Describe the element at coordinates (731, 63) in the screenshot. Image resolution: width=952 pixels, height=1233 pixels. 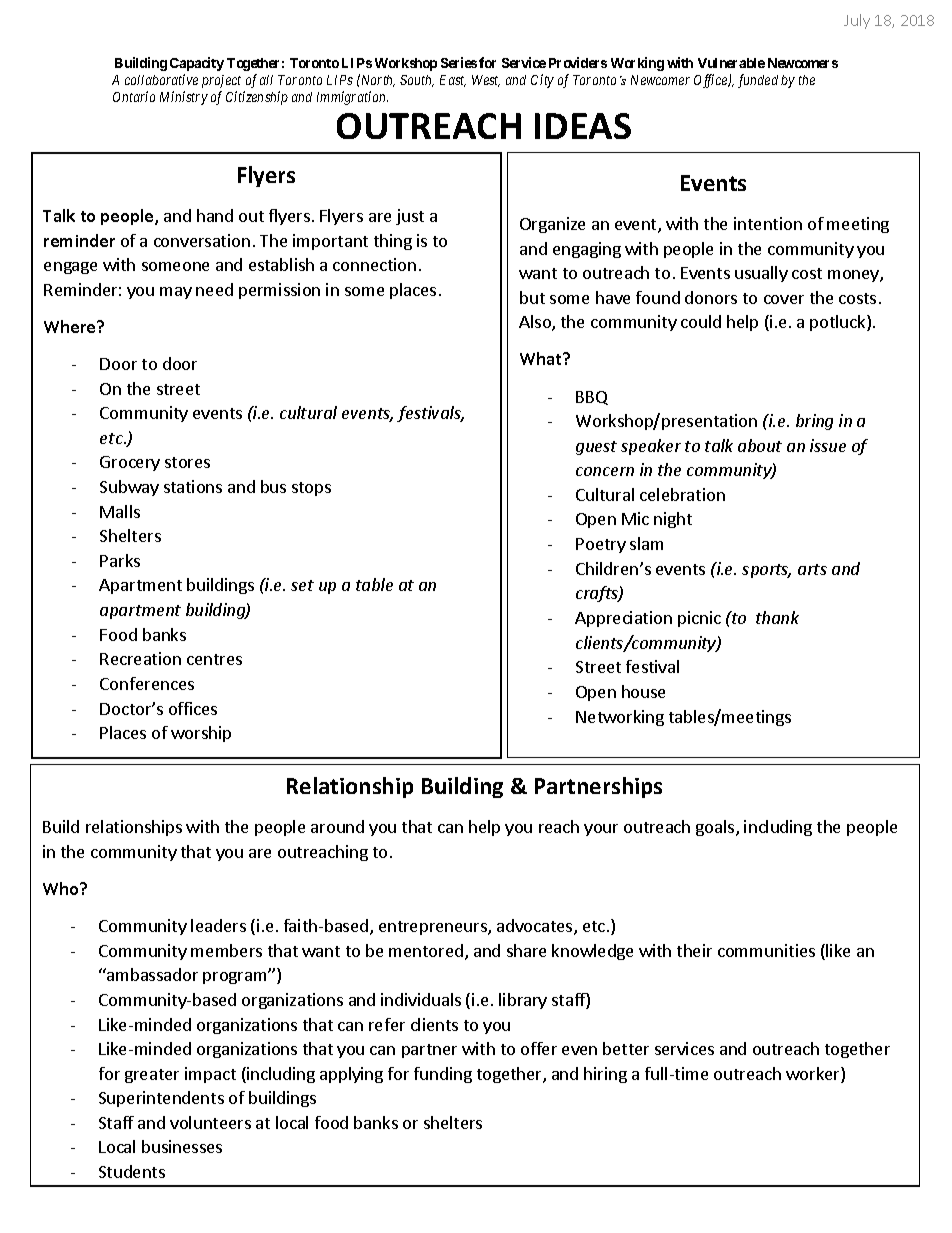
I see `Vulnerable` at that location.
